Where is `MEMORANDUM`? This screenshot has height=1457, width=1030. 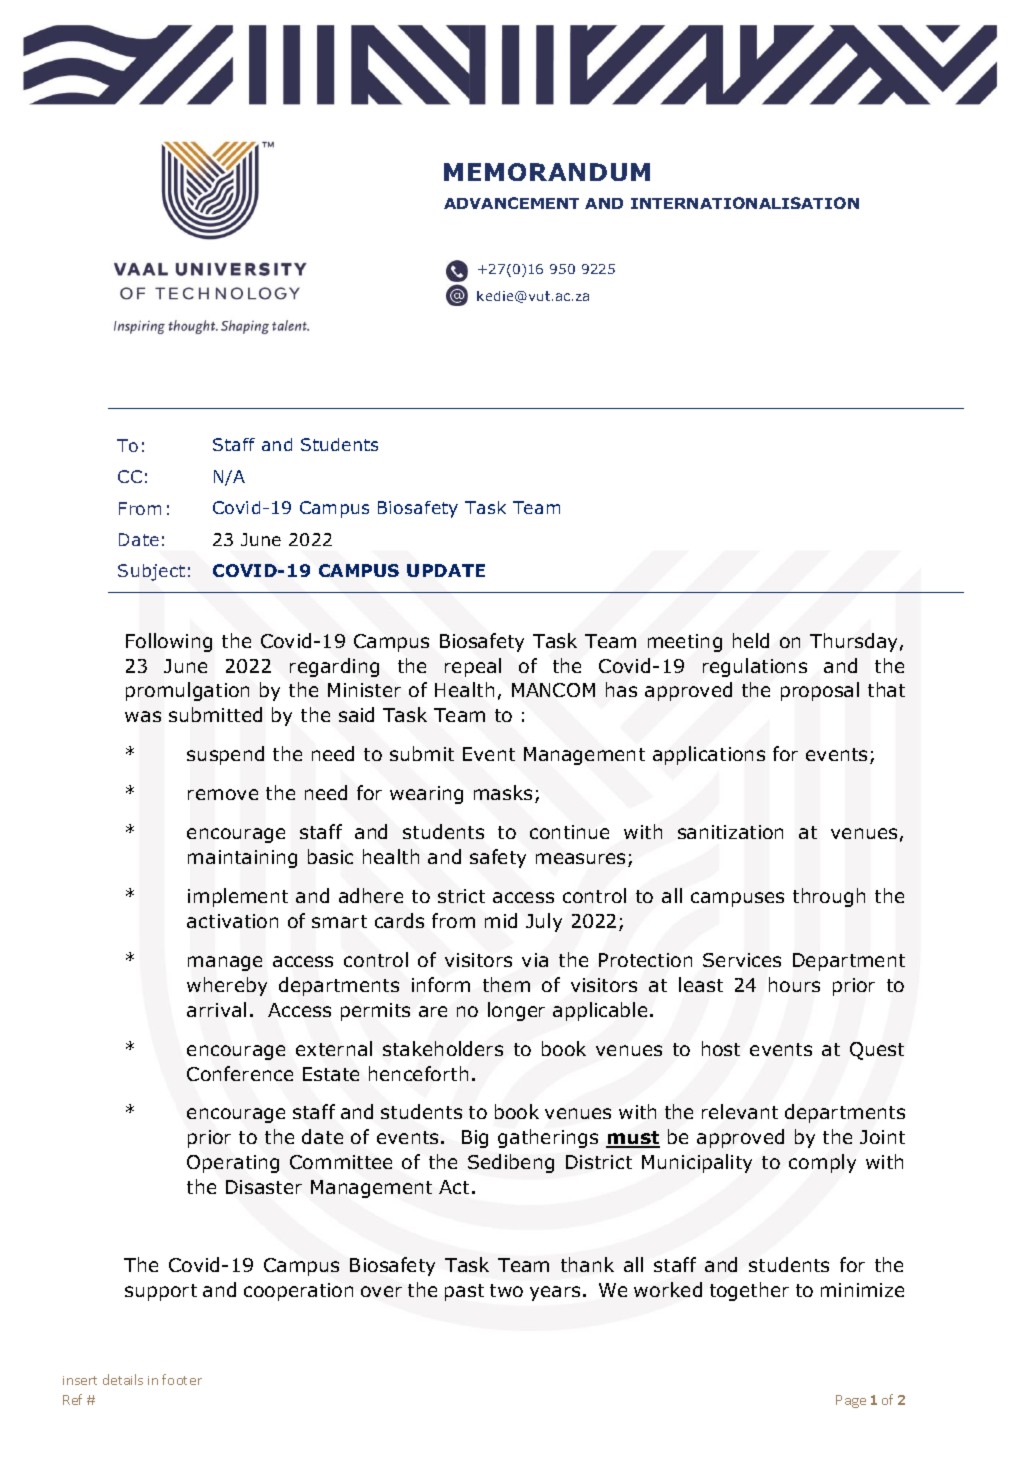 MEMORANDUM is located at coordinates (547, 172).
